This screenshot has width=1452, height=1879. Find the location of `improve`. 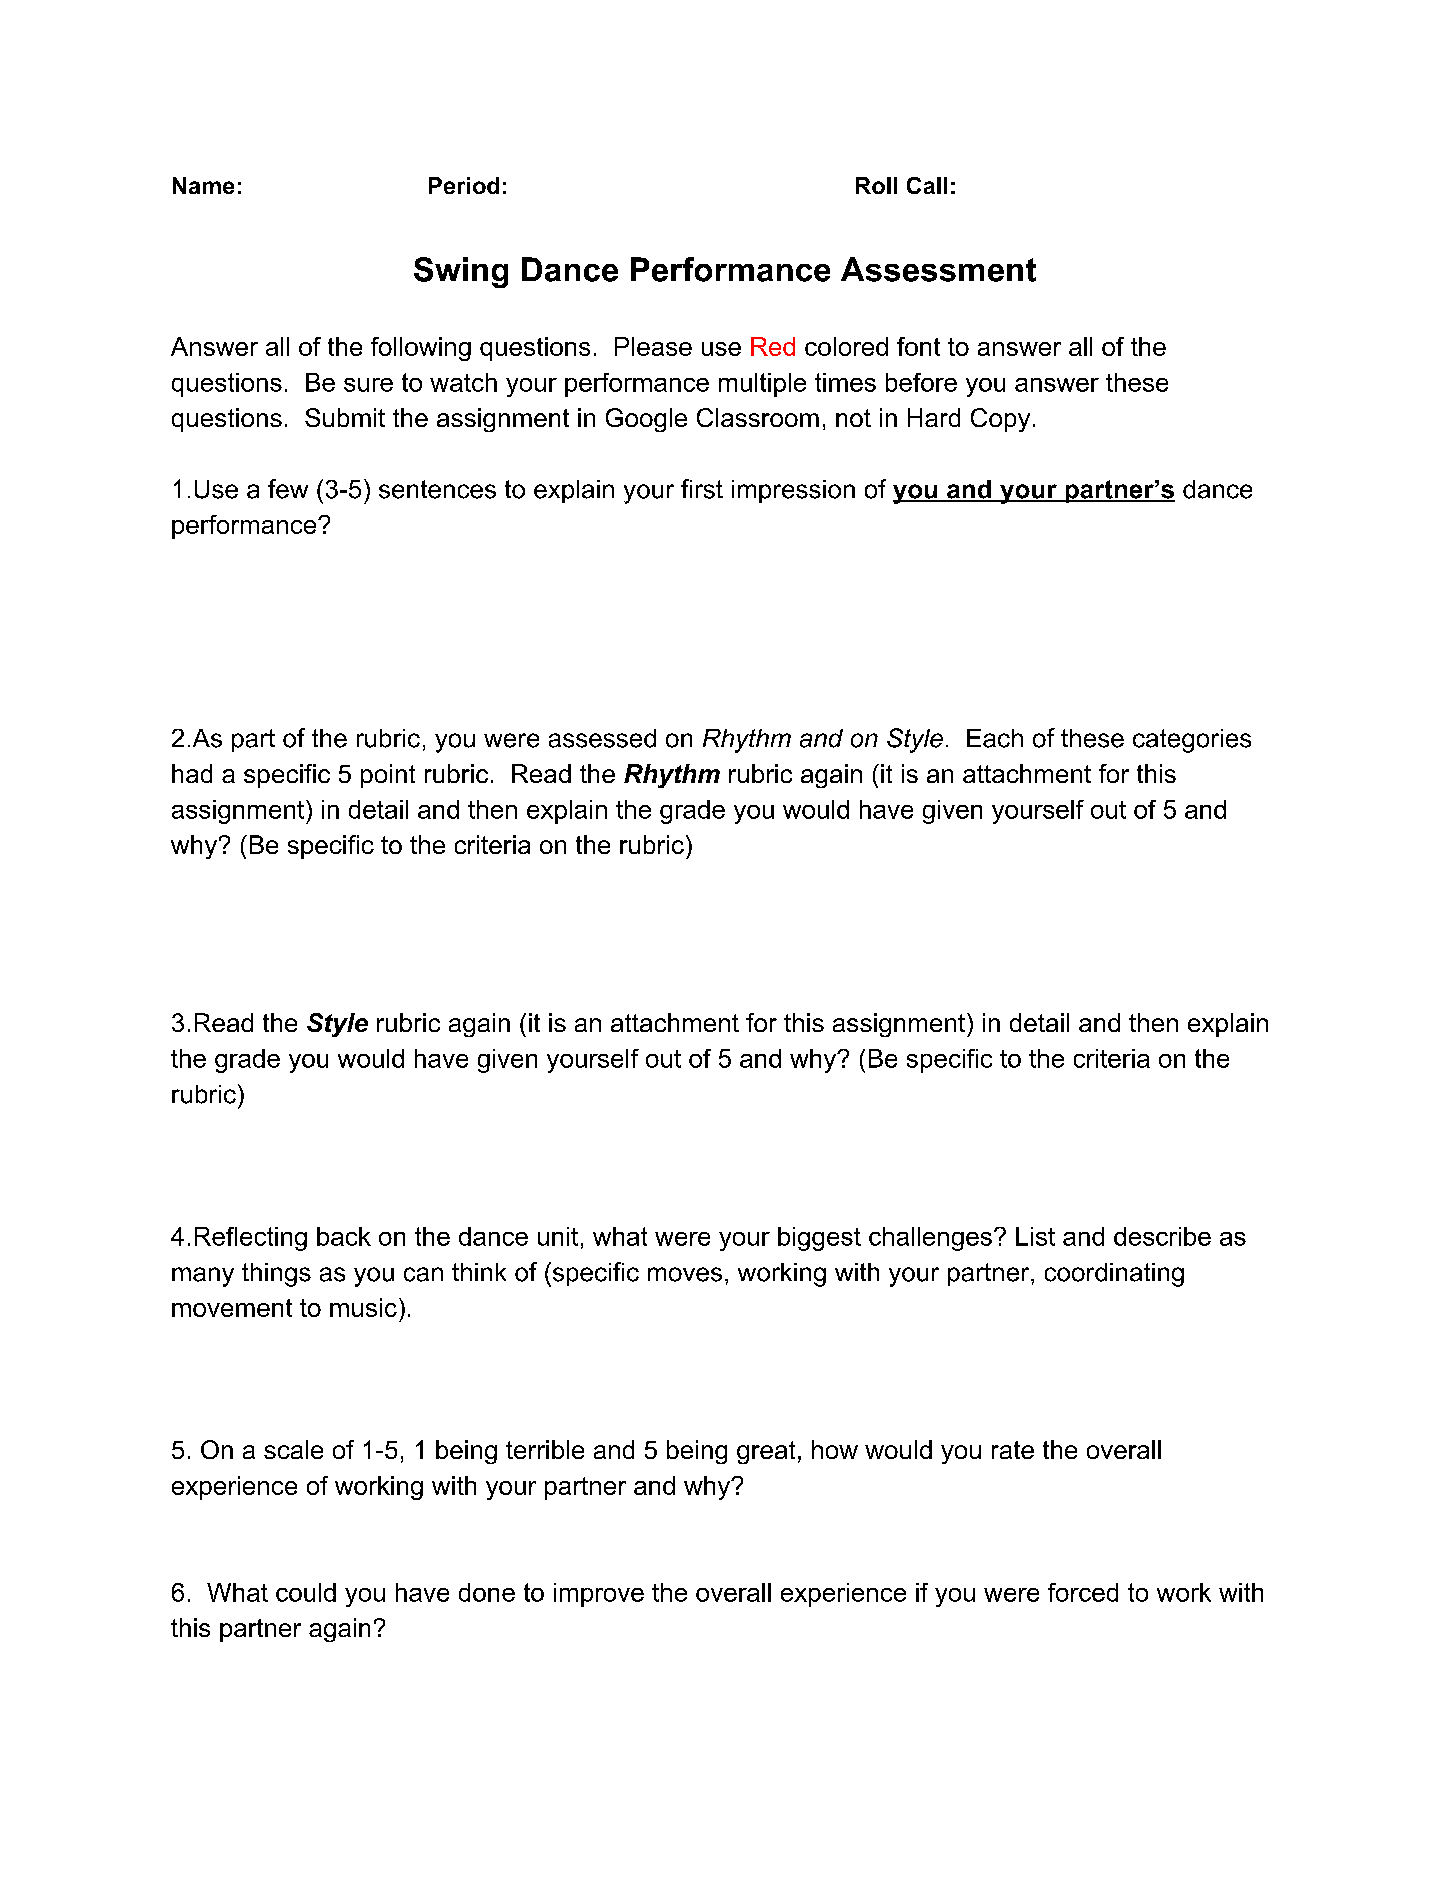

improve is located at coordinates (599, 1595).
